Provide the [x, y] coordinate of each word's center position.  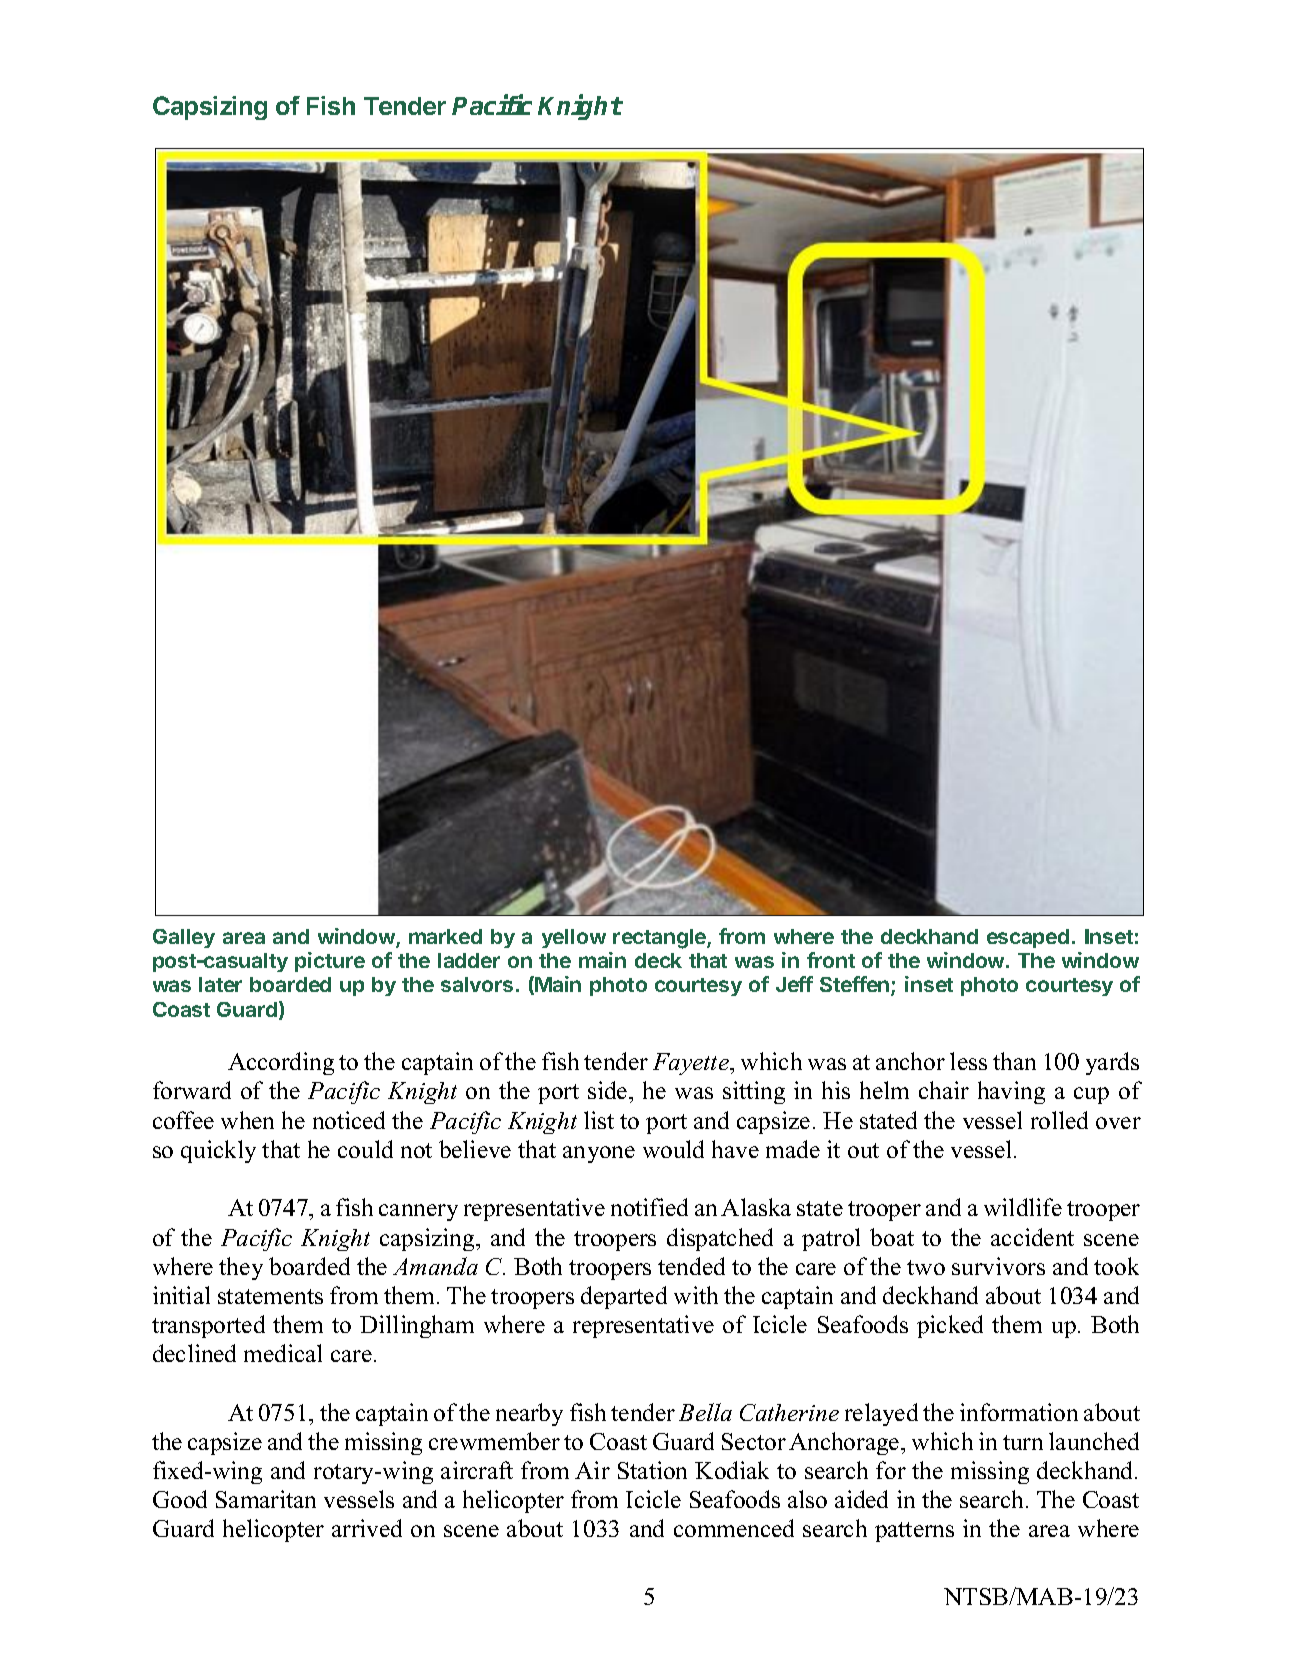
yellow [574, 938]
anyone [599, 1154]
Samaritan [266, 1499]
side [609, 1090]
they [241, 1268]
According [281, 1063]
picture [330, 962]
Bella [705, 1412]
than [1014, 1061]
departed [624, 1297]
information [1019, 1412]
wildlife [1023, 1207]
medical [283, 1353]
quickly [218, 1151]
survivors [998, 1266]
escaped [1028, 938]
